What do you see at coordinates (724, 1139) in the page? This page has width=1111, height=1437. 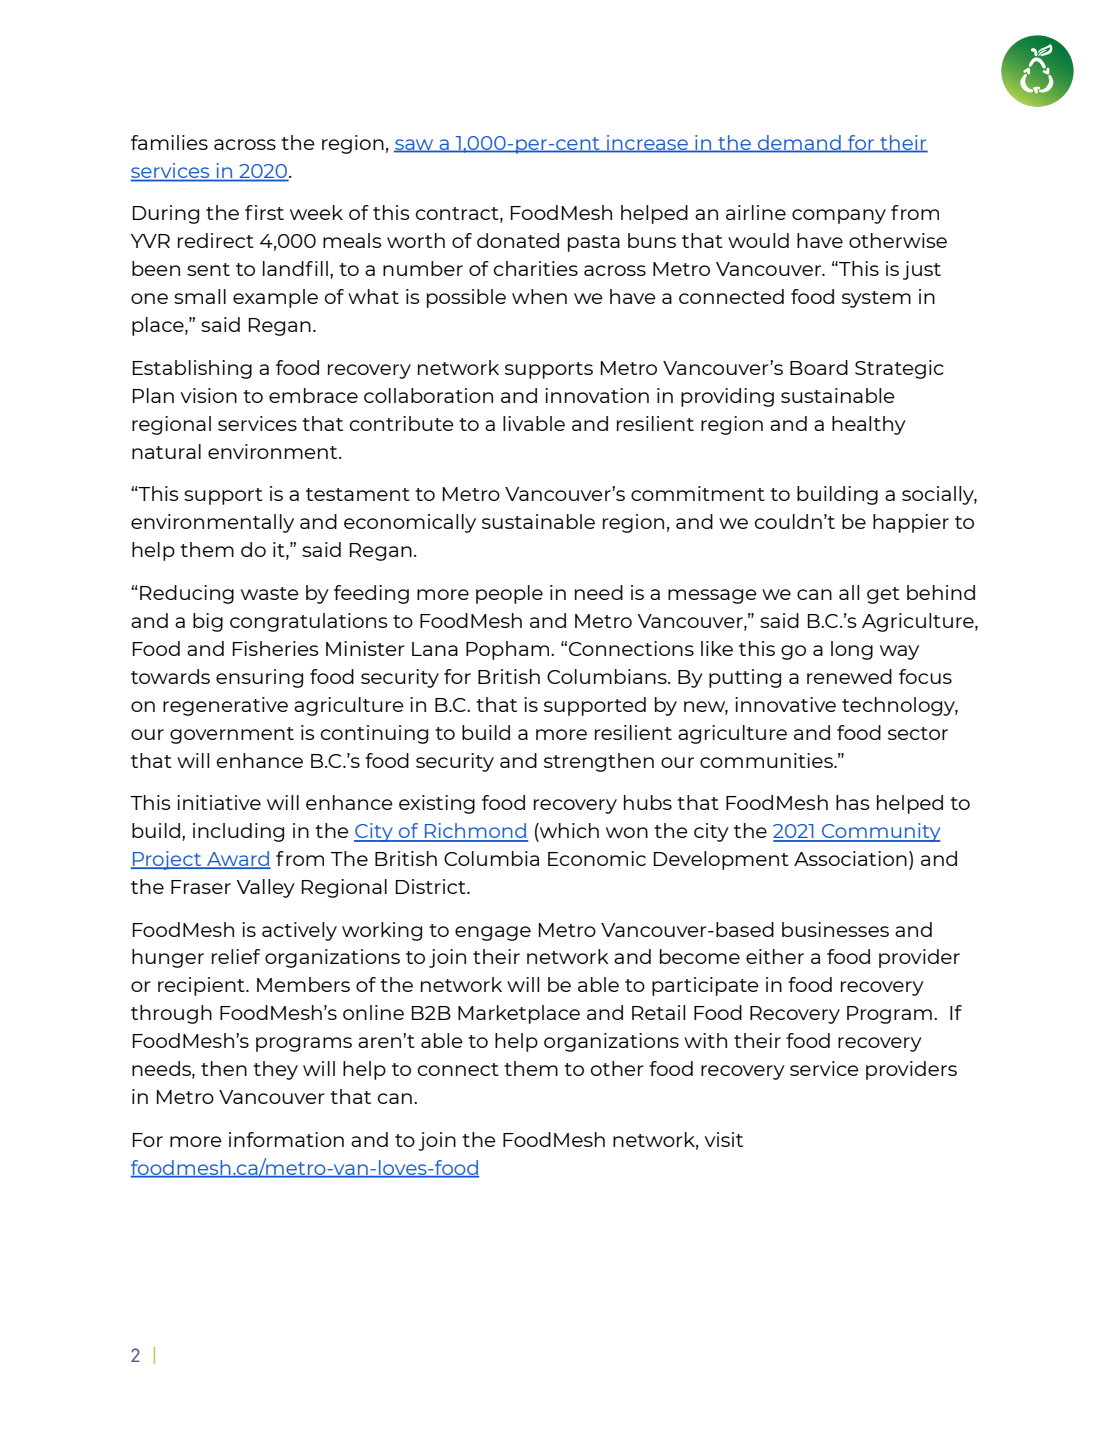 I see `visit` at bounding box center [724, 1139].
